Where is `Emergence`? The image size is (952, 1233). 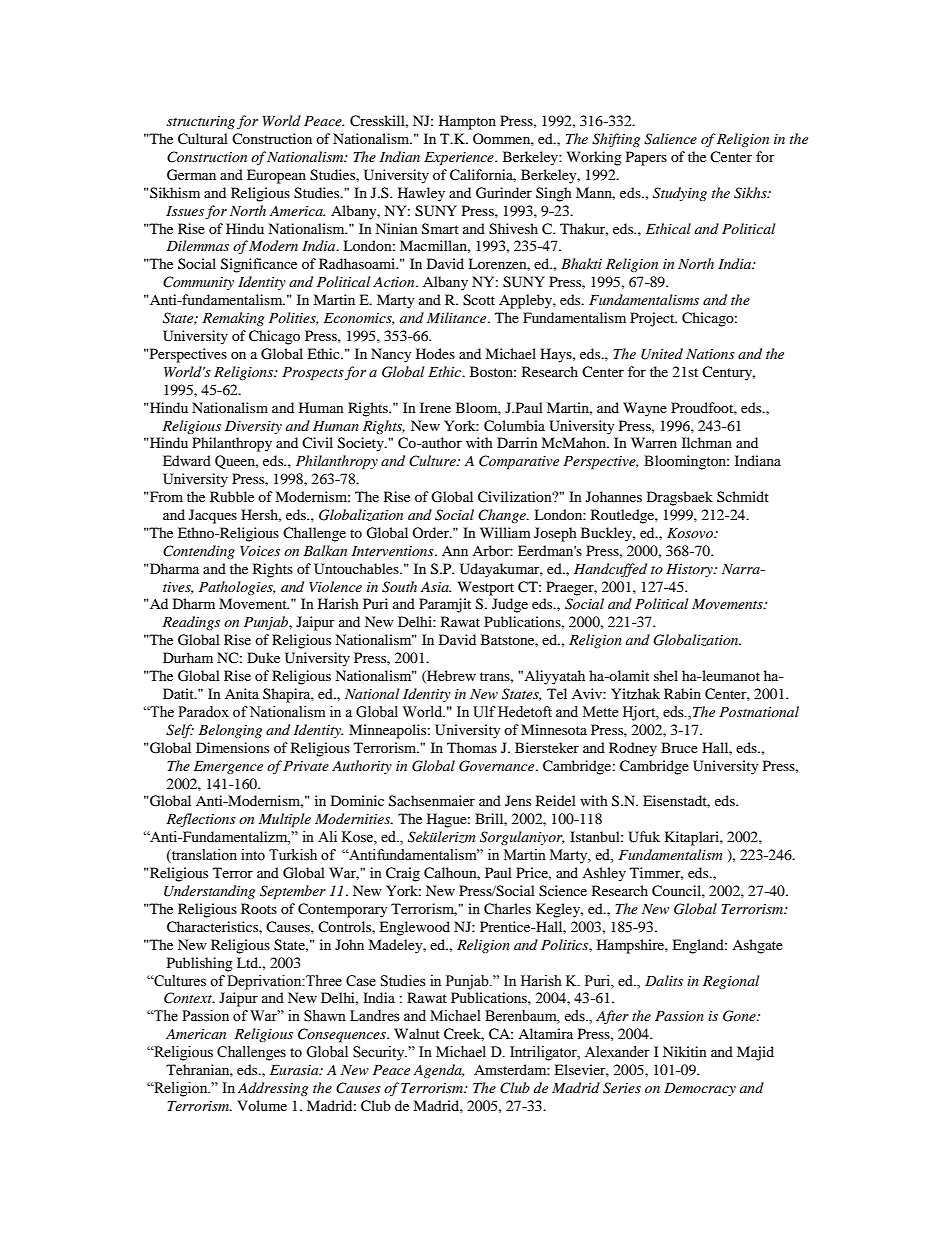 Emergence is located at coordinates (228, 767).
